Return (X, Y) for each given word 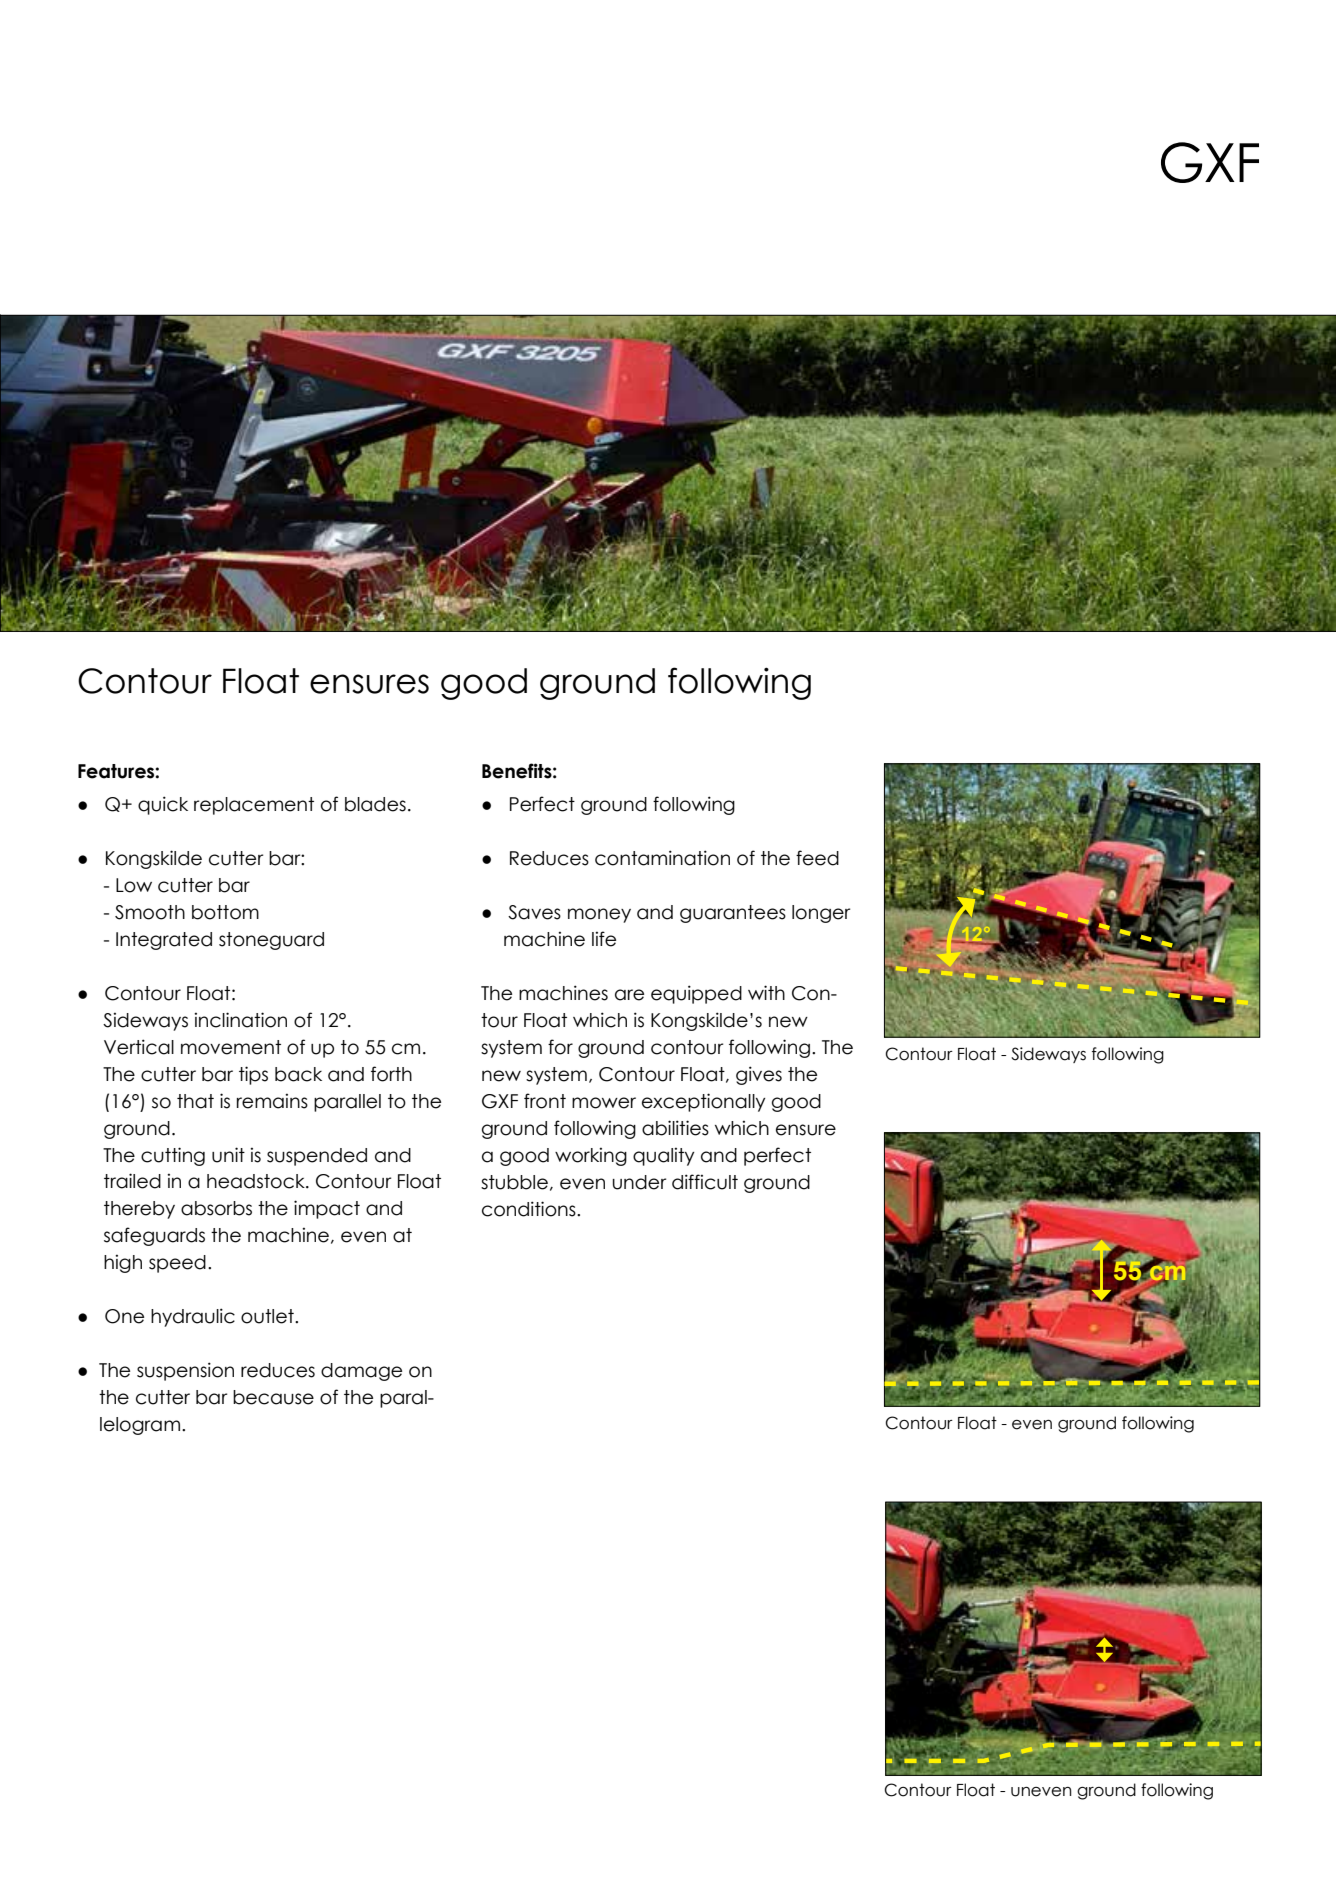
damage (361, 1372)
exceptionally (704, 1102)
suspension (185, 1371)
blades (375, 804)
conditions (530, 1209)
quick (163, 805)
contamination (662, 858)
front (545, 1101)
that (195, 1101)
